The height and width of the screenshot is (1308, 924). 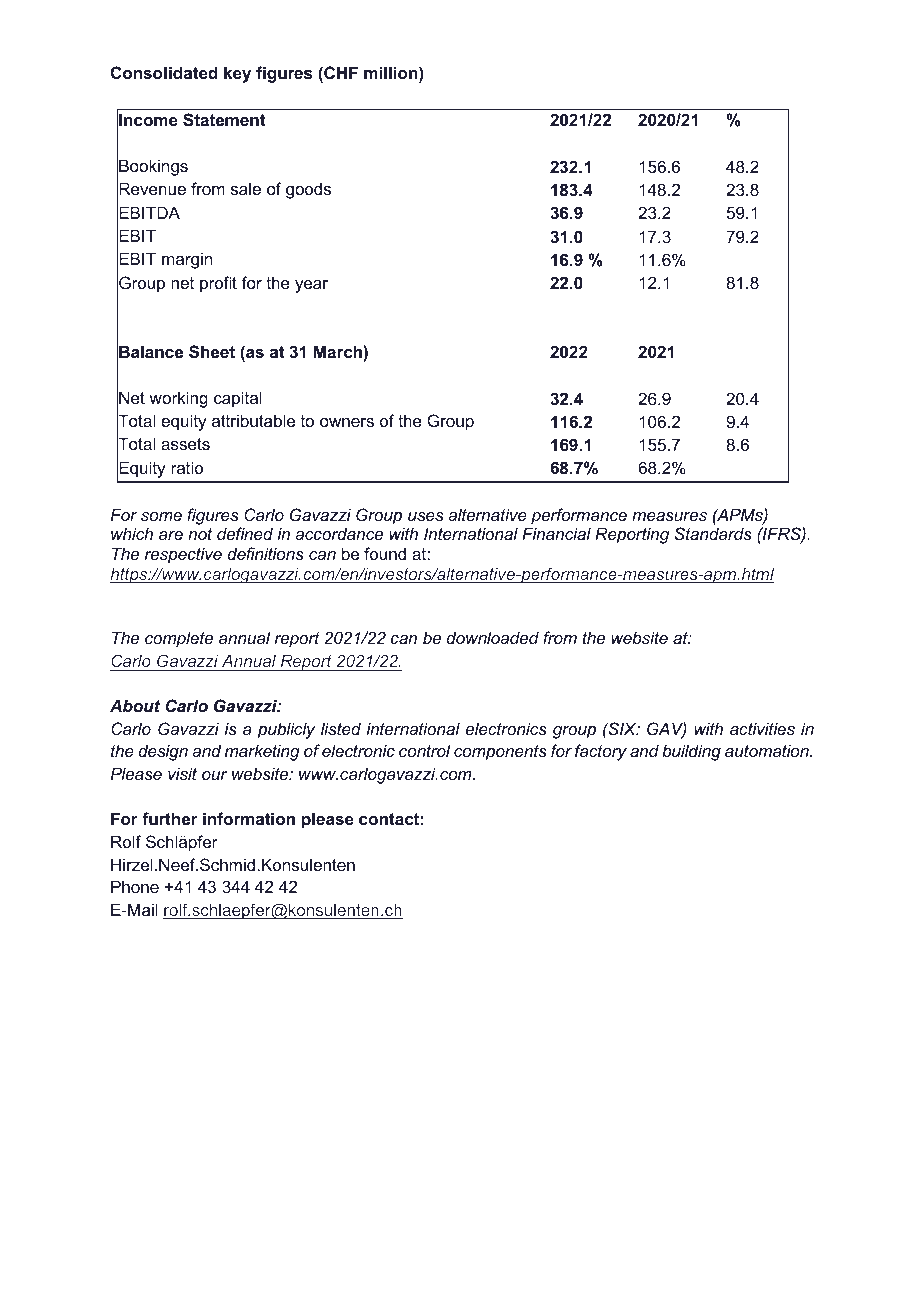 I want to click on year, so click(x=311, y=286).
